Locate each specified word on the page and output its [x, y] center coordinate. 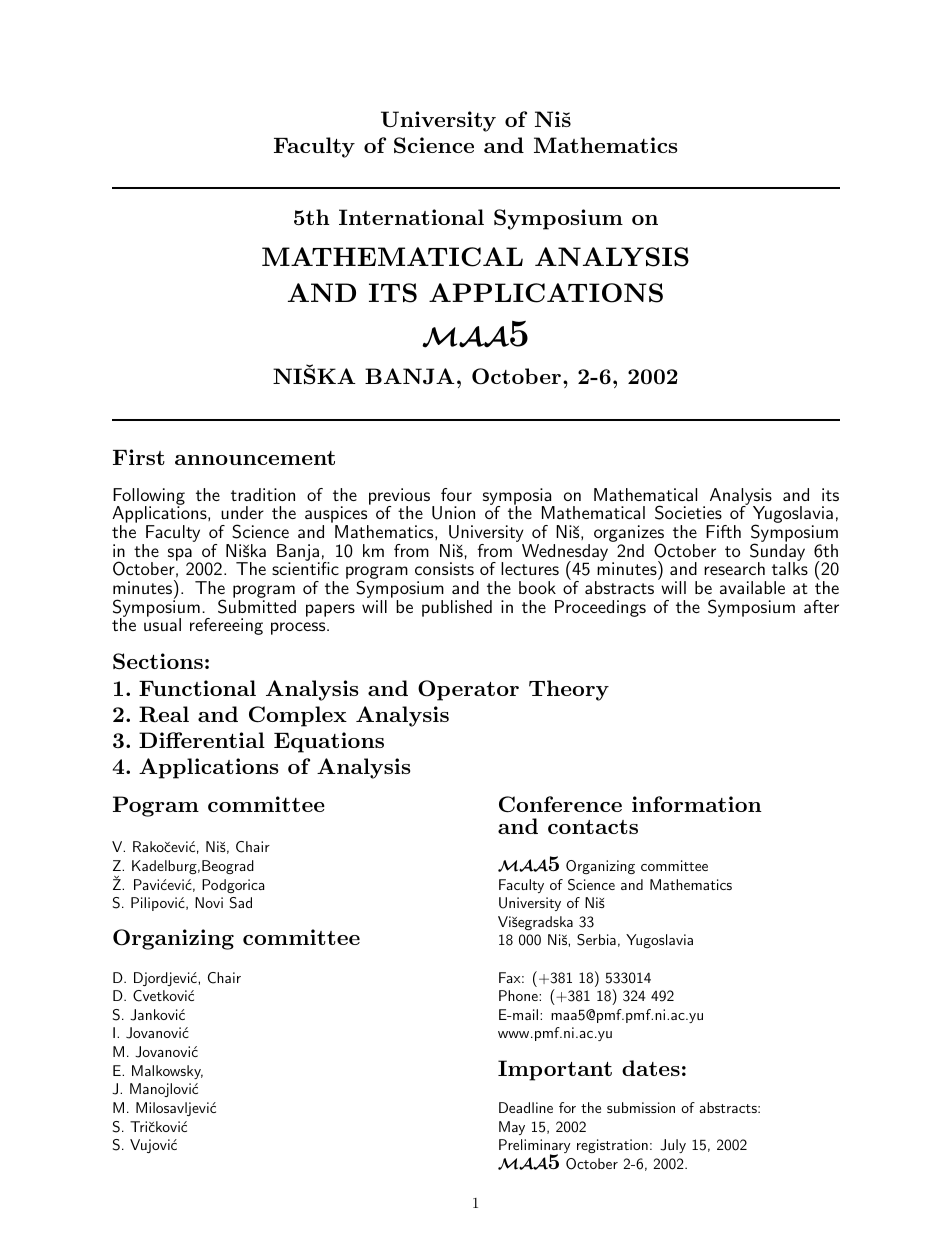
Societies [688, 512]
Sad [241, 903]
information [697, 804]
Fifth [723, 531]
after [821, 606]
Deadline [526, 1107]
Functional [197, 688]
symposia [518, 498]
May [512, 1128]
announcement [255, 458]
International [411, 217]
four [456, 494]
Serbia [596, 940]
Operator [468, 690]
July [673, 1146]
